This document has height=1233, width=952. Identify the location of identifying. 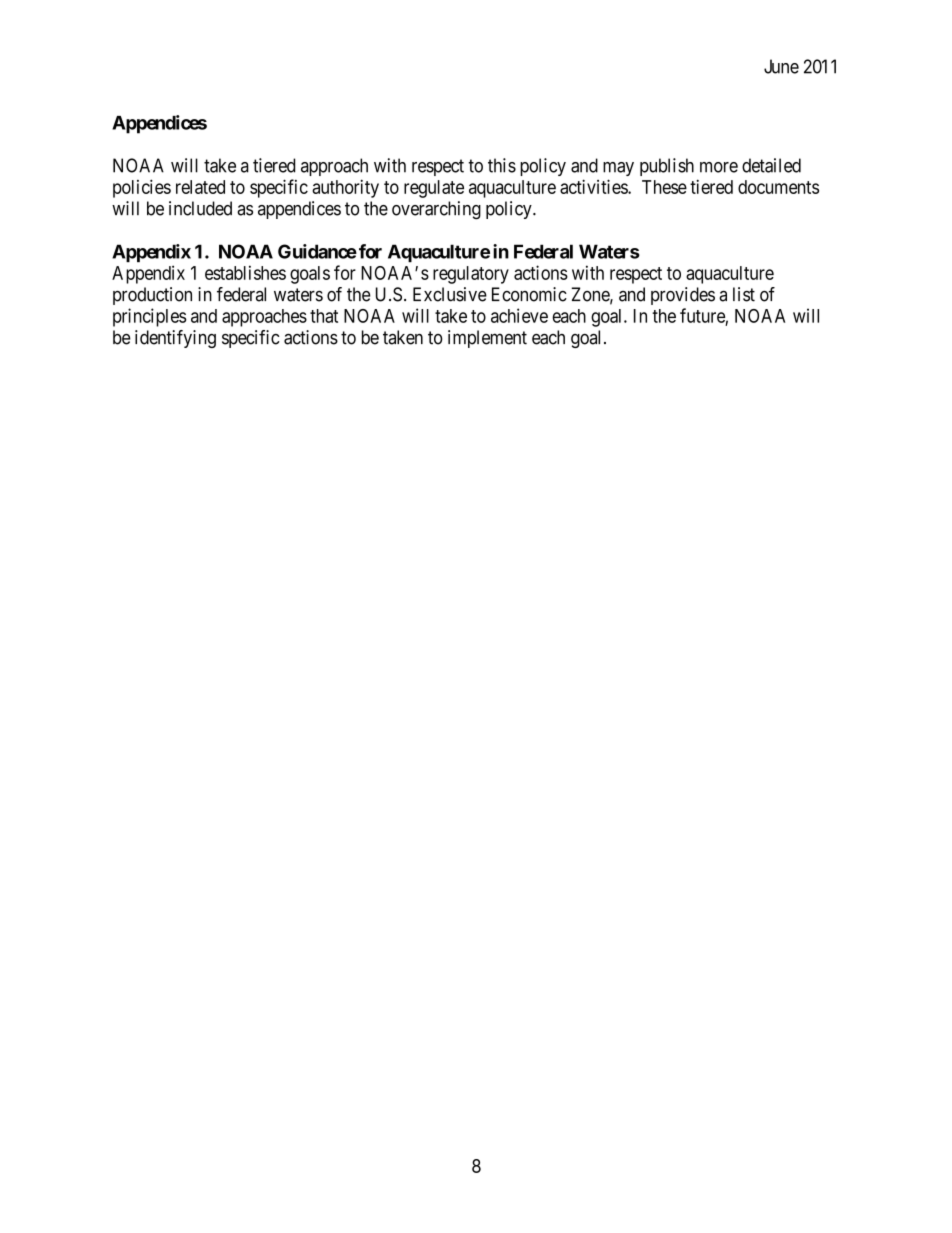
(175, 339).
